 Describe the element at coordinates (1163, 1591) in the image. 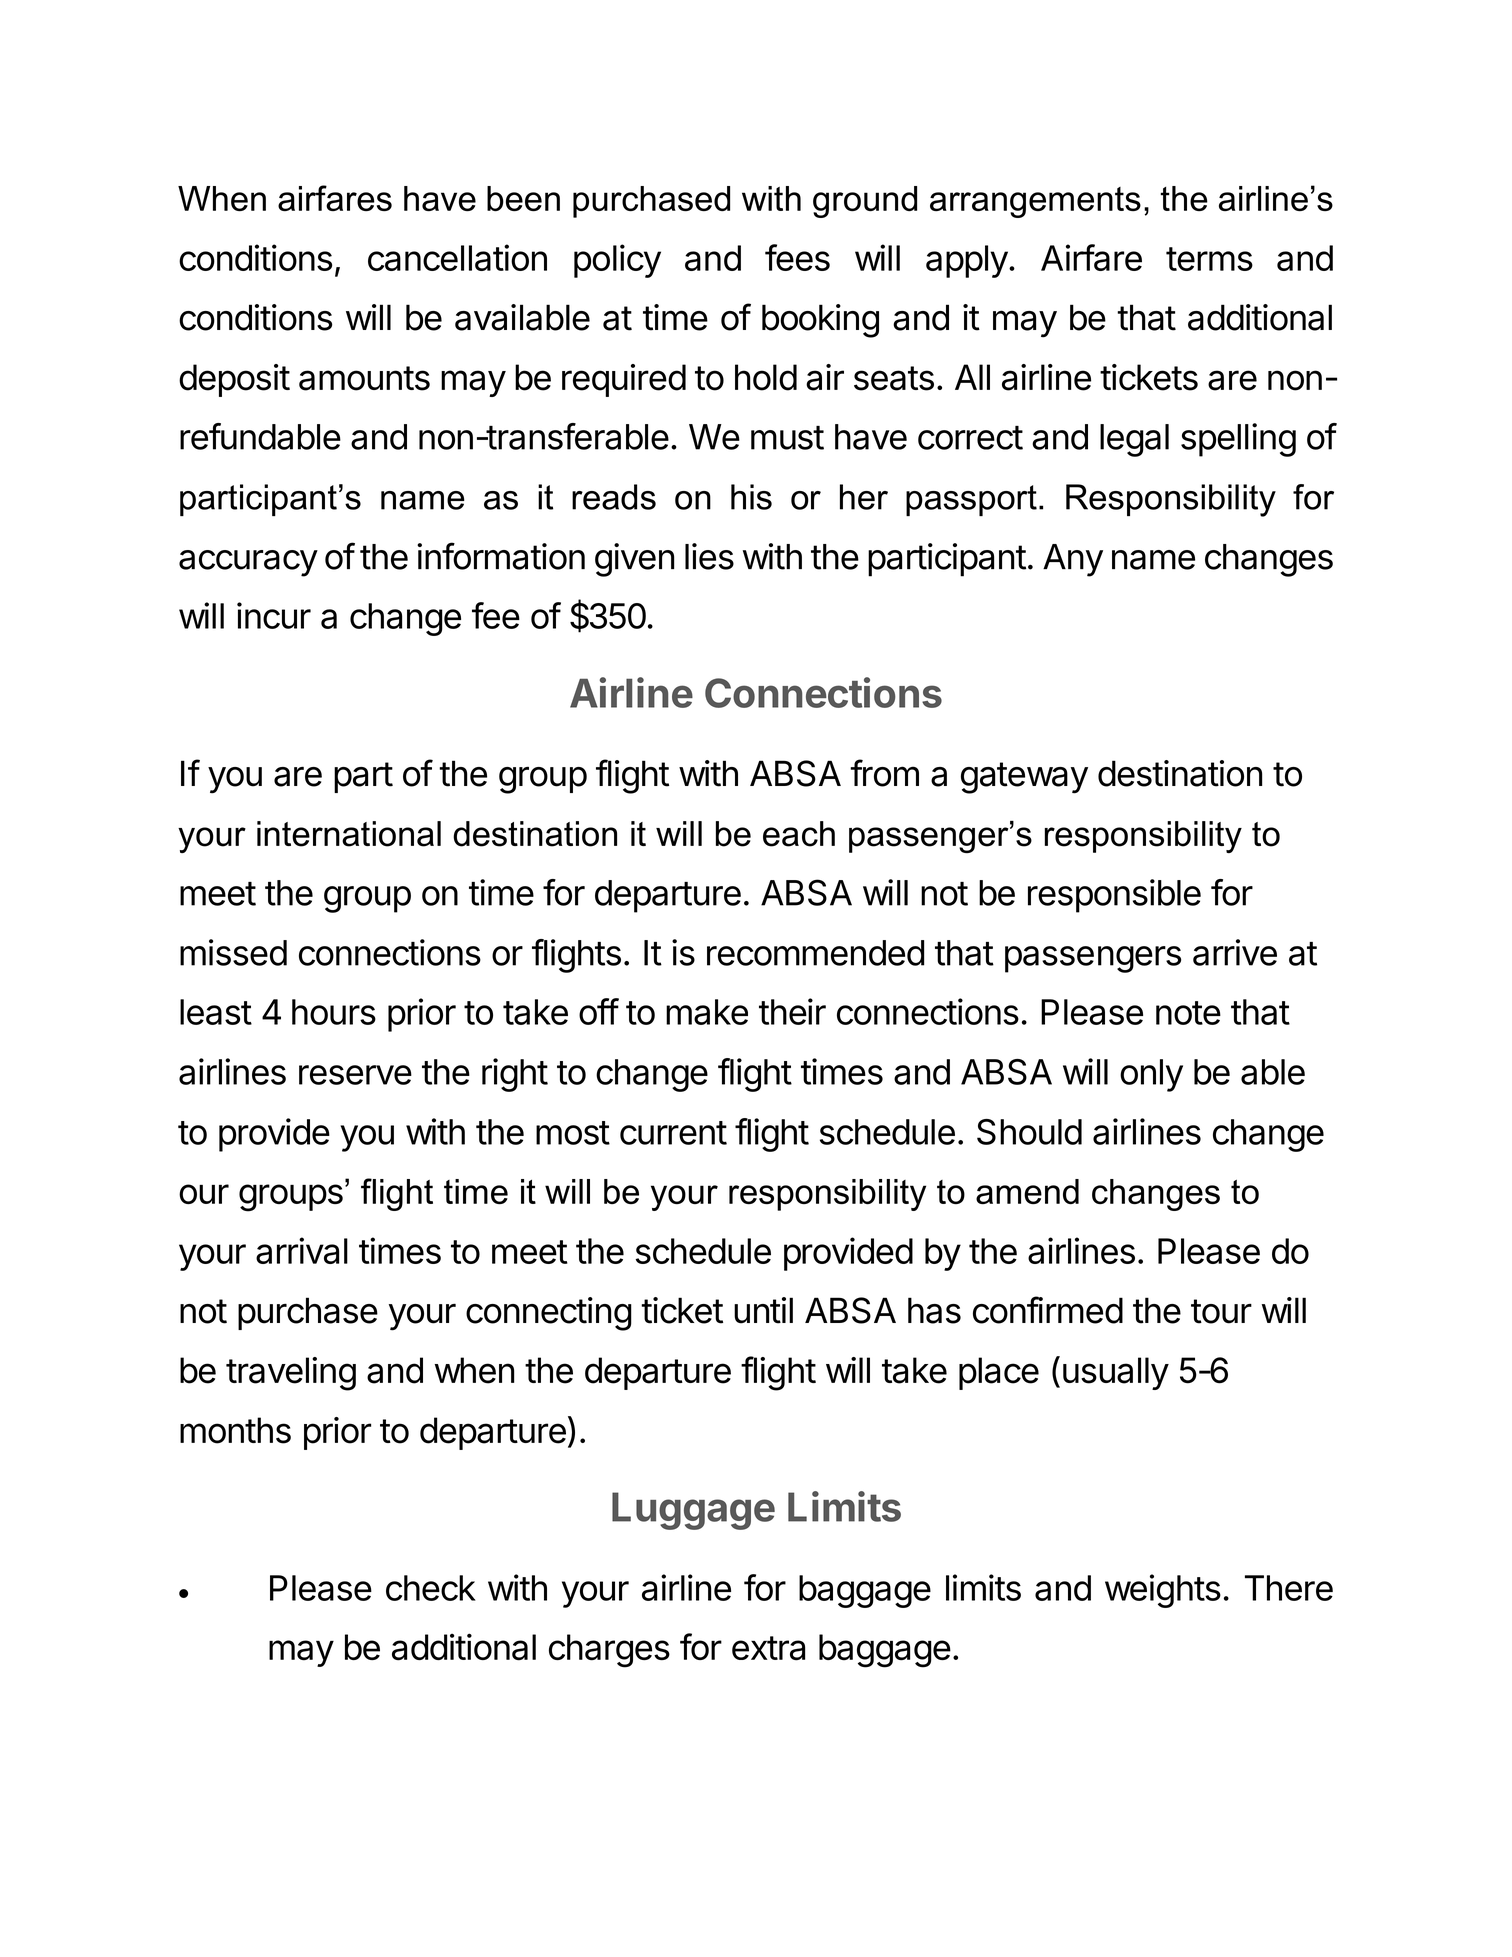

I see `weights` at that location.
